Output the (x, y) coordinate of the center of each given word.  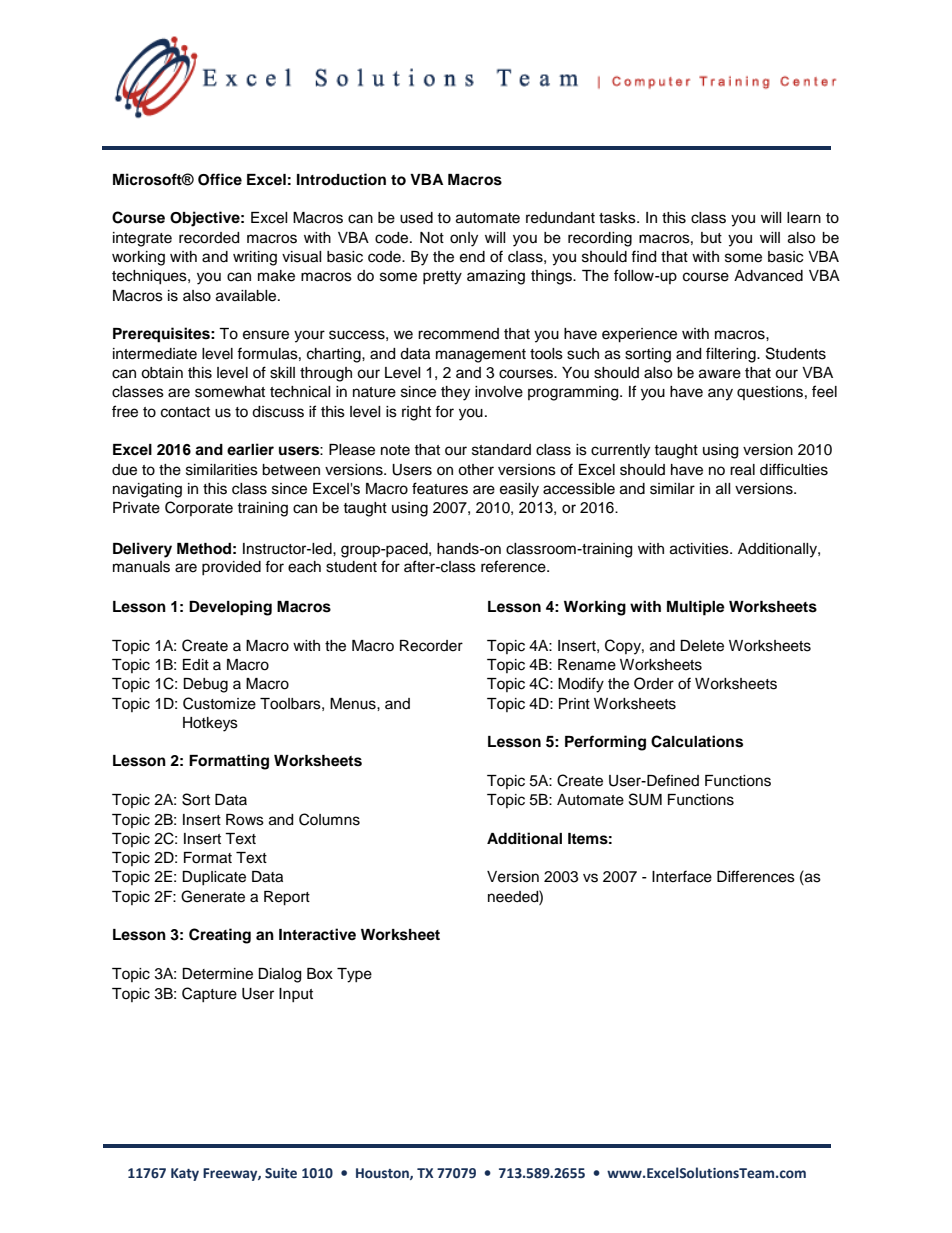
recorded (209, 238)
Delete (702, 646)
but (711, 238)
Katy (185, 1174)
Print (574, 703)
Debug (205, 685)
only (464, 239)
